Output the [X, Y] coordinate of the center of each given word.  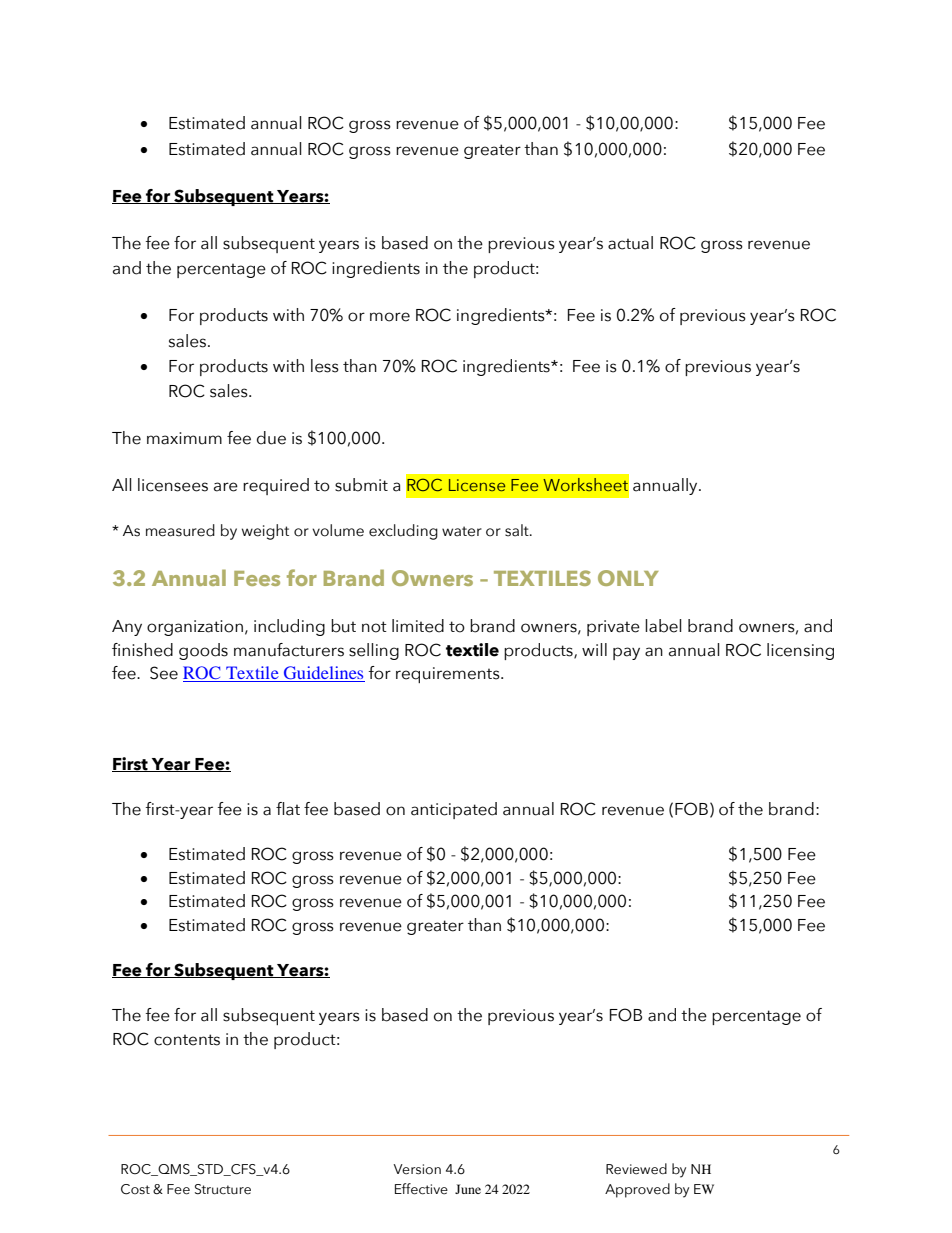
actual [630, 243]
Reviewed [636, 1169]
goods [203, 651]
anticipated [454, 810]
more [390, 317]
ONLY [628, 578]
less [325, 366]
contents [187, 1040]
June [468, 1189]
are [226, 487]
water [462, 531]
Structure [223, 1189]
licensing [800, 651]
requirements [449, 675]
